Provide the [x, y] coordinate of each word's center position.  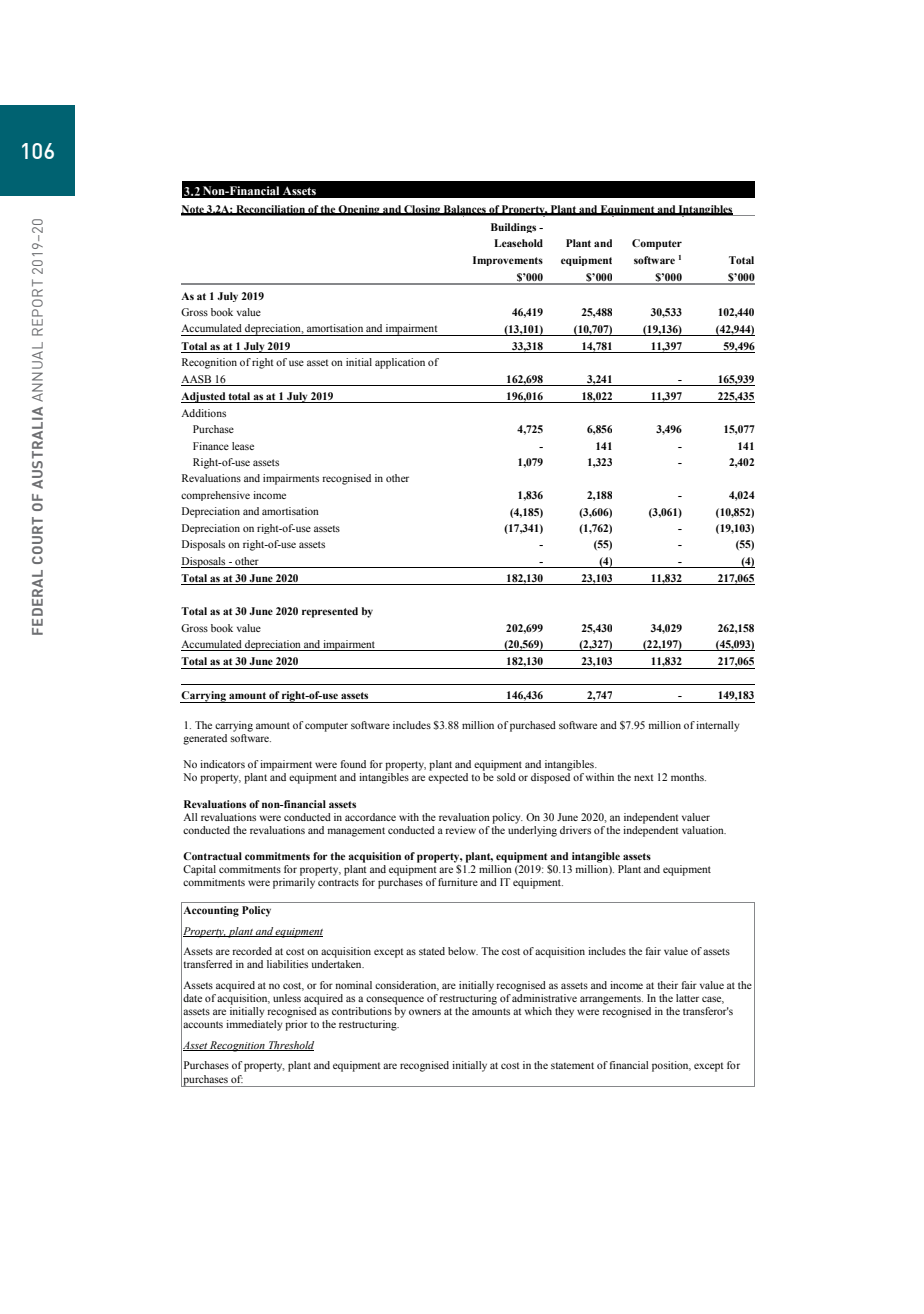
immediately [254, 1025]
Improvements [508, 261]
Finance [211, 446]
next [644, 777]
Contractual [212, 856]
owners [425, 1012]
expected [448, 778]
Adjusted [204, 397]
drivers [575, 830]
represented [330, 612]
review [460, 830]
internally [718, 726]
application [400, 363]
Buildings [513, 228]
